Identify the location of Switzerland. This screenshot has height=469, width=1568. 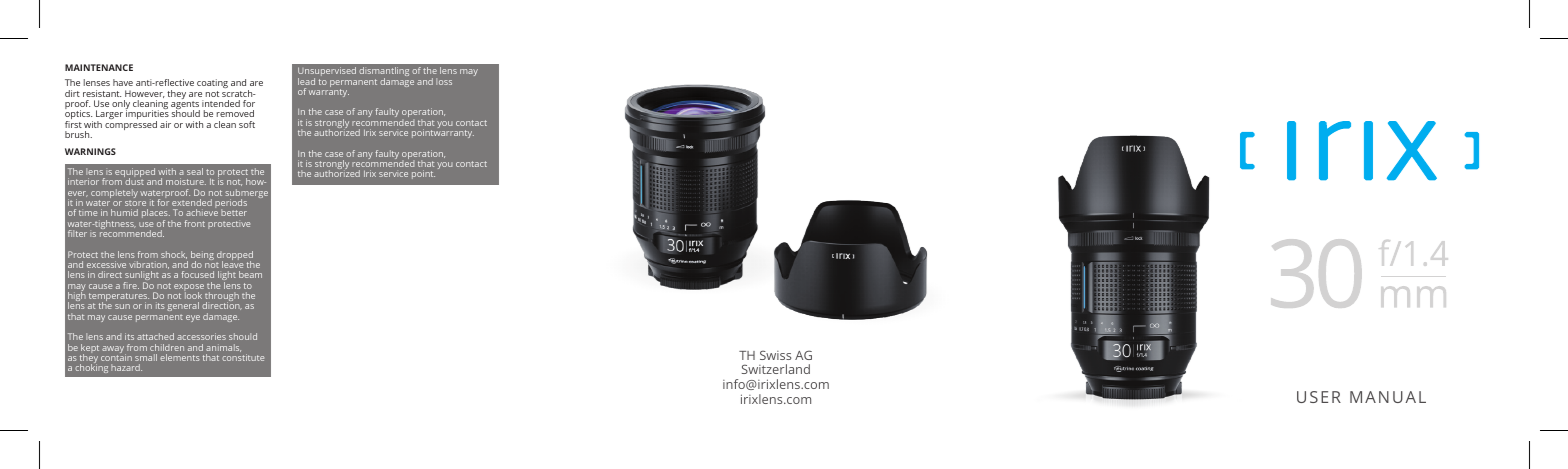
(776, 369).
